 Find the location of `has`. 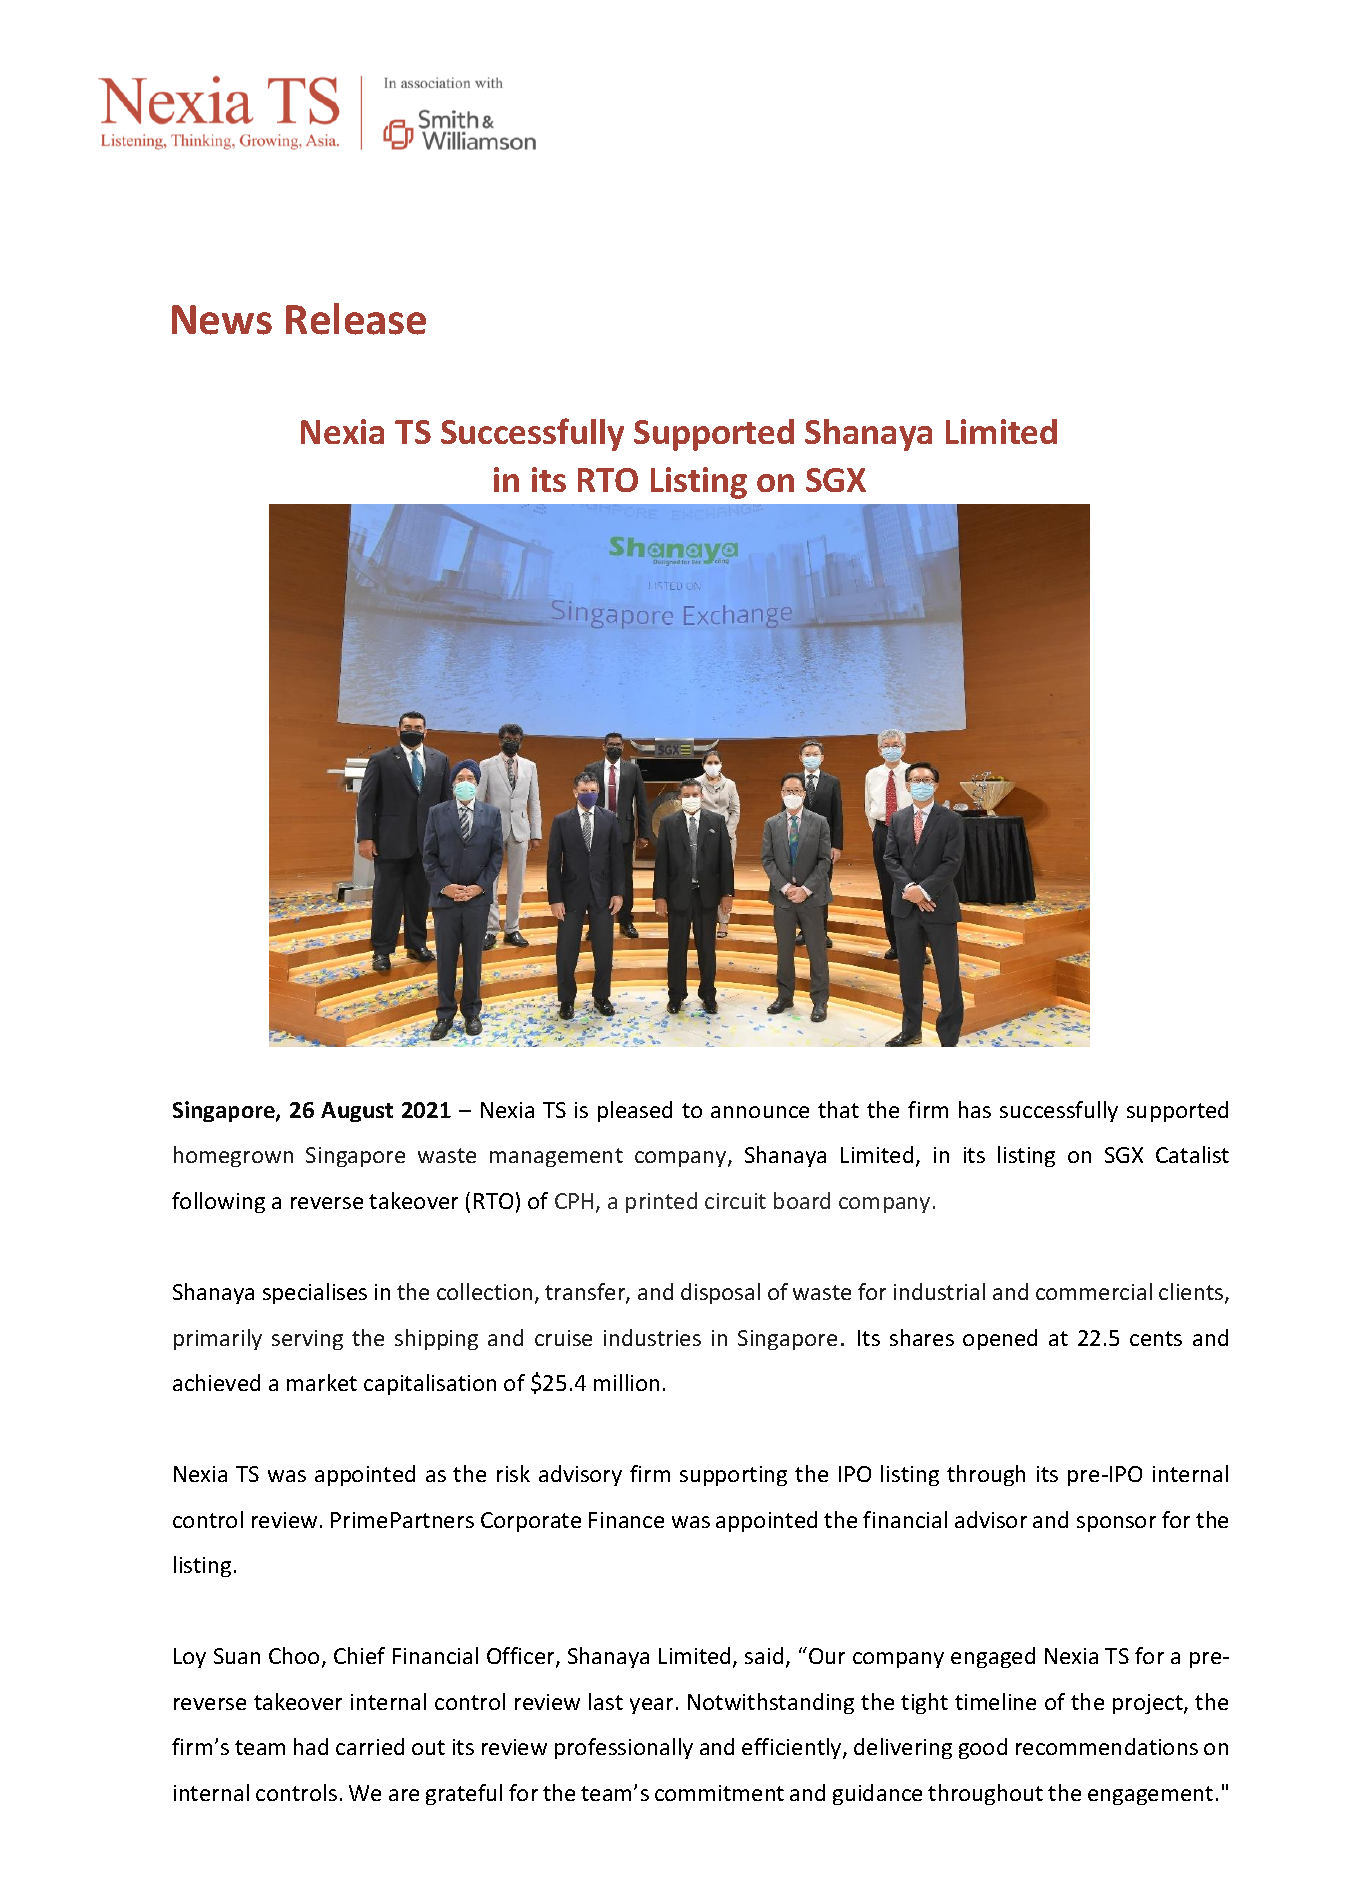

has is located at coordinates (975, 1109).
